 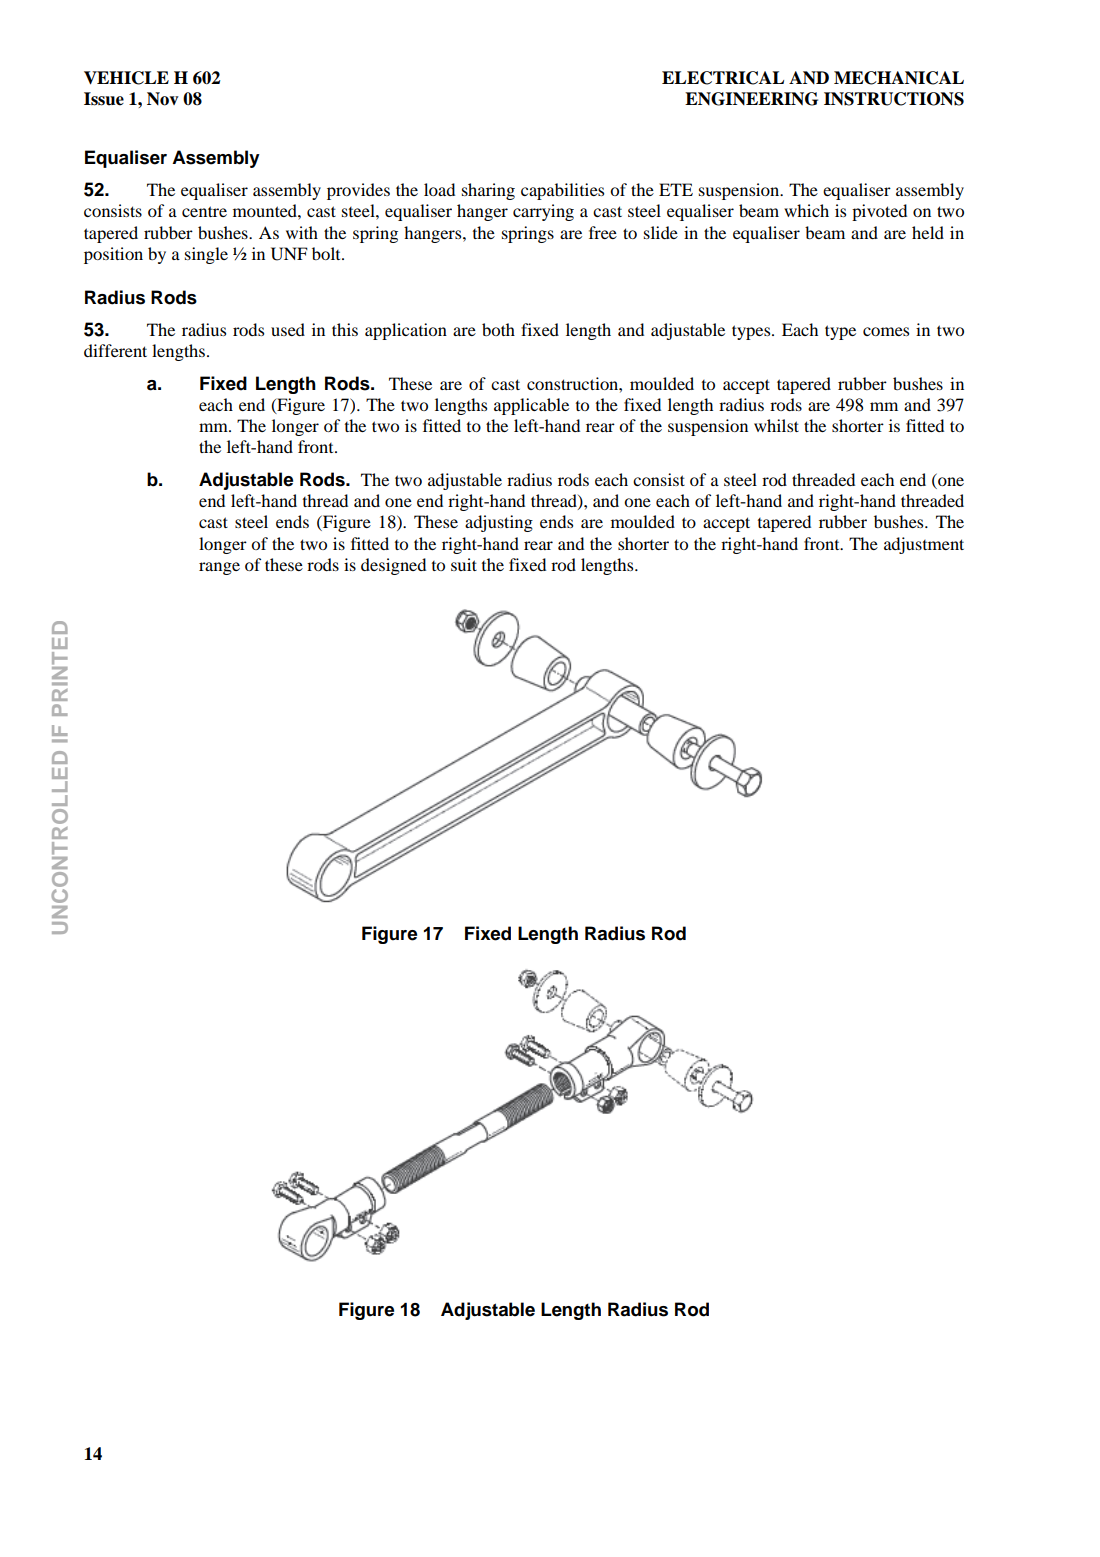 I want to click on free, so click(x=603, y=232).
